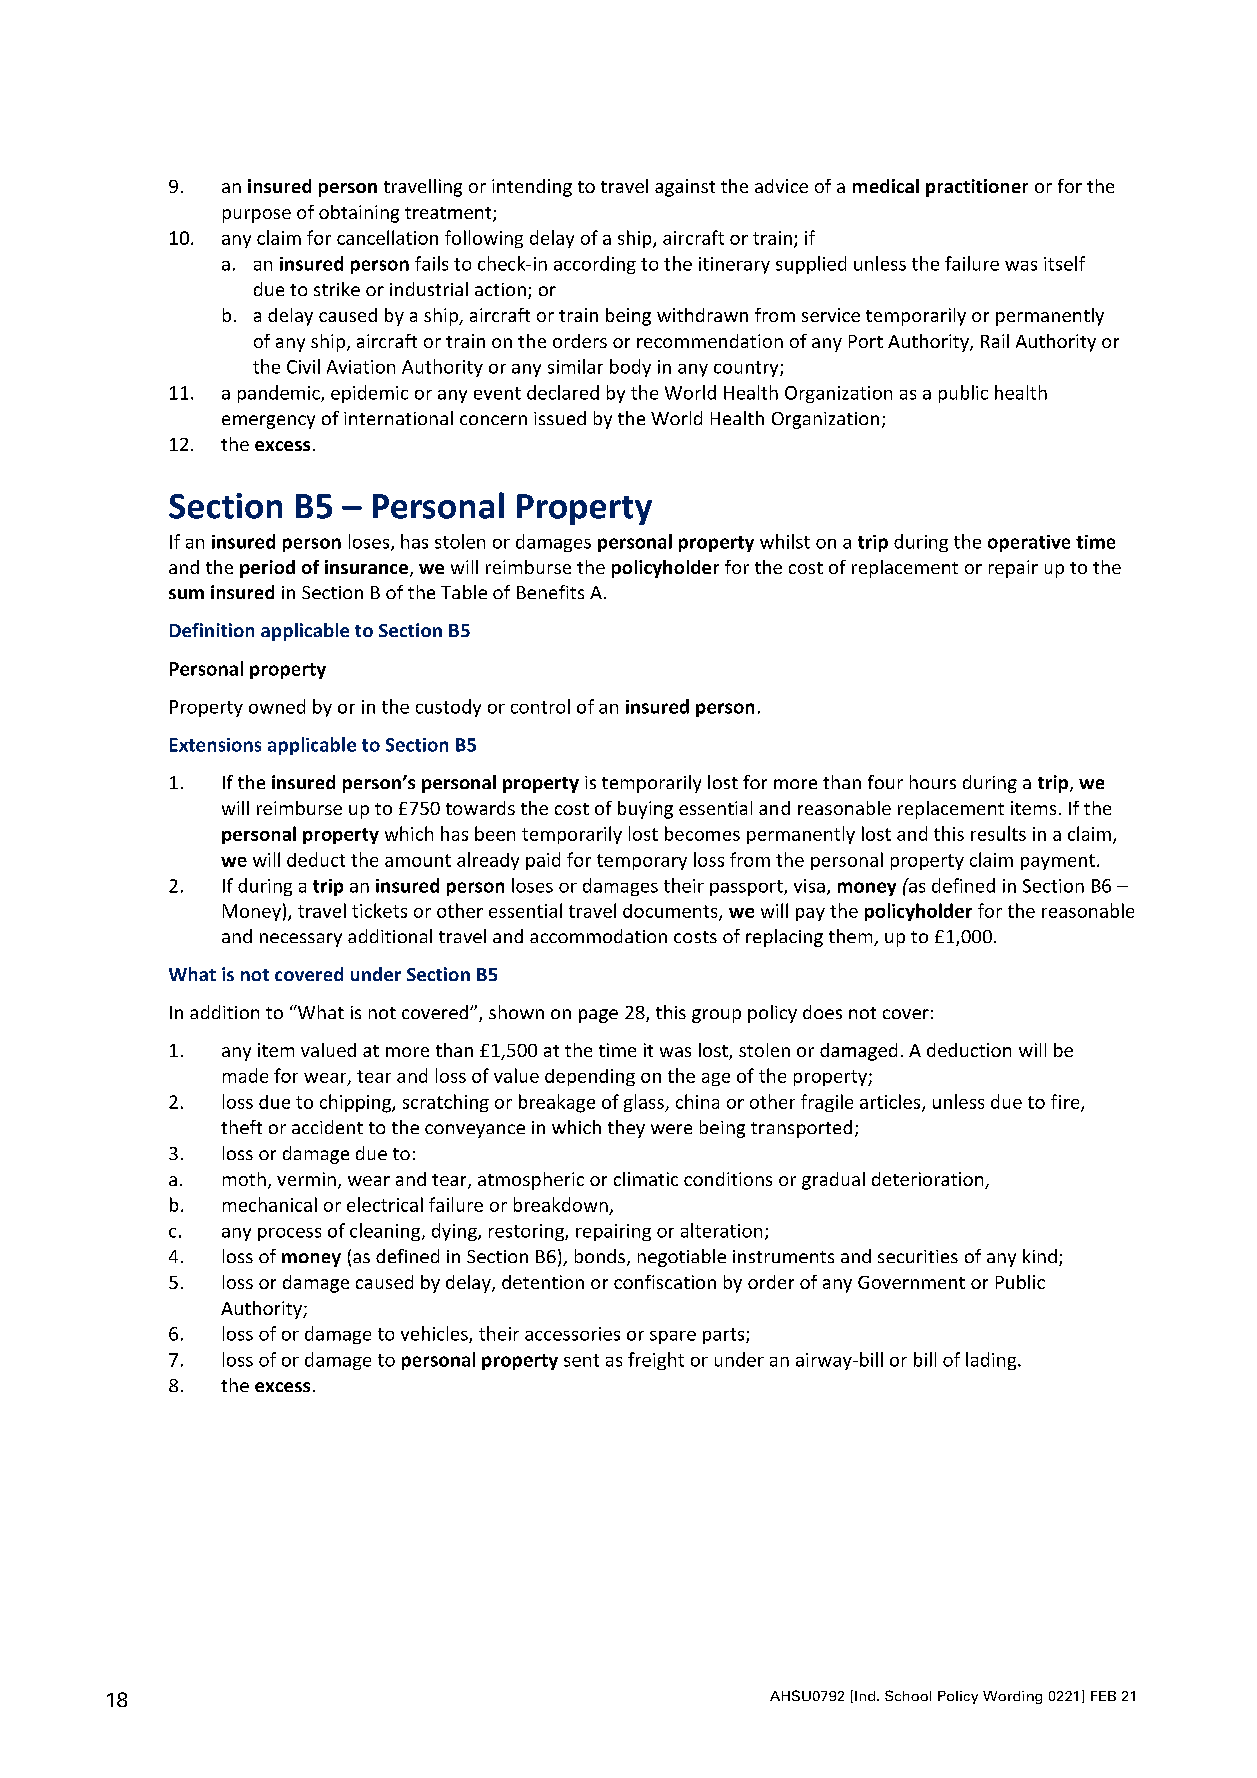  I want to click on documents, so click(671, 912).
